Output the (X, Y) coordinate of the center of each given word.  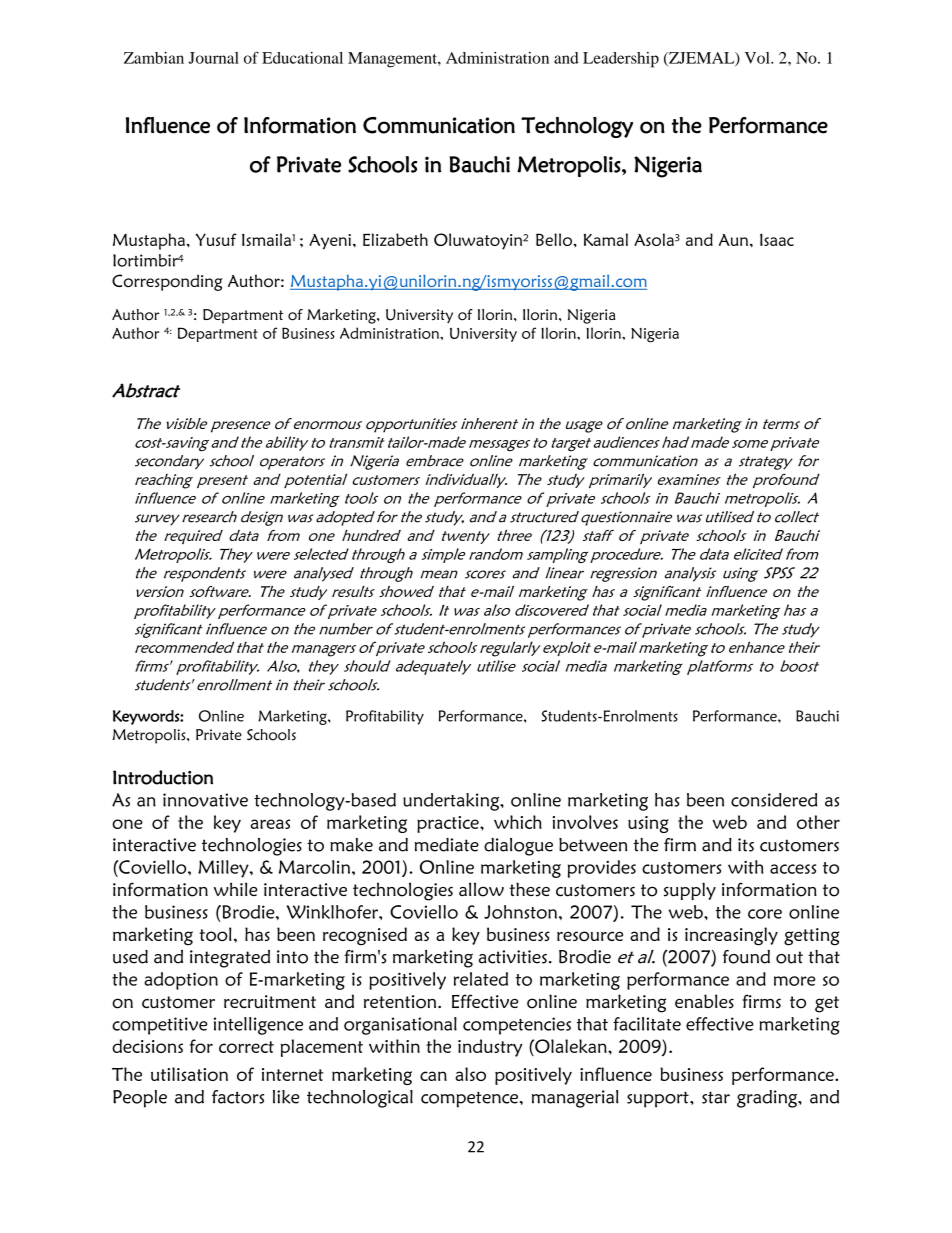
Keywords (147, 717)
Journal (213, 58)
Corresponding (167, 282)
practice (449, 824)
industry (490, 1048)
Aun (733, 240)
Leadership (621, 60)
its (746, 845)
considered (774, 800)
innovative (205, 800)
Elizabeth (395, 239)
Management (393, 60)
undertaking (452, 802)
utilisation (189, 1074)
